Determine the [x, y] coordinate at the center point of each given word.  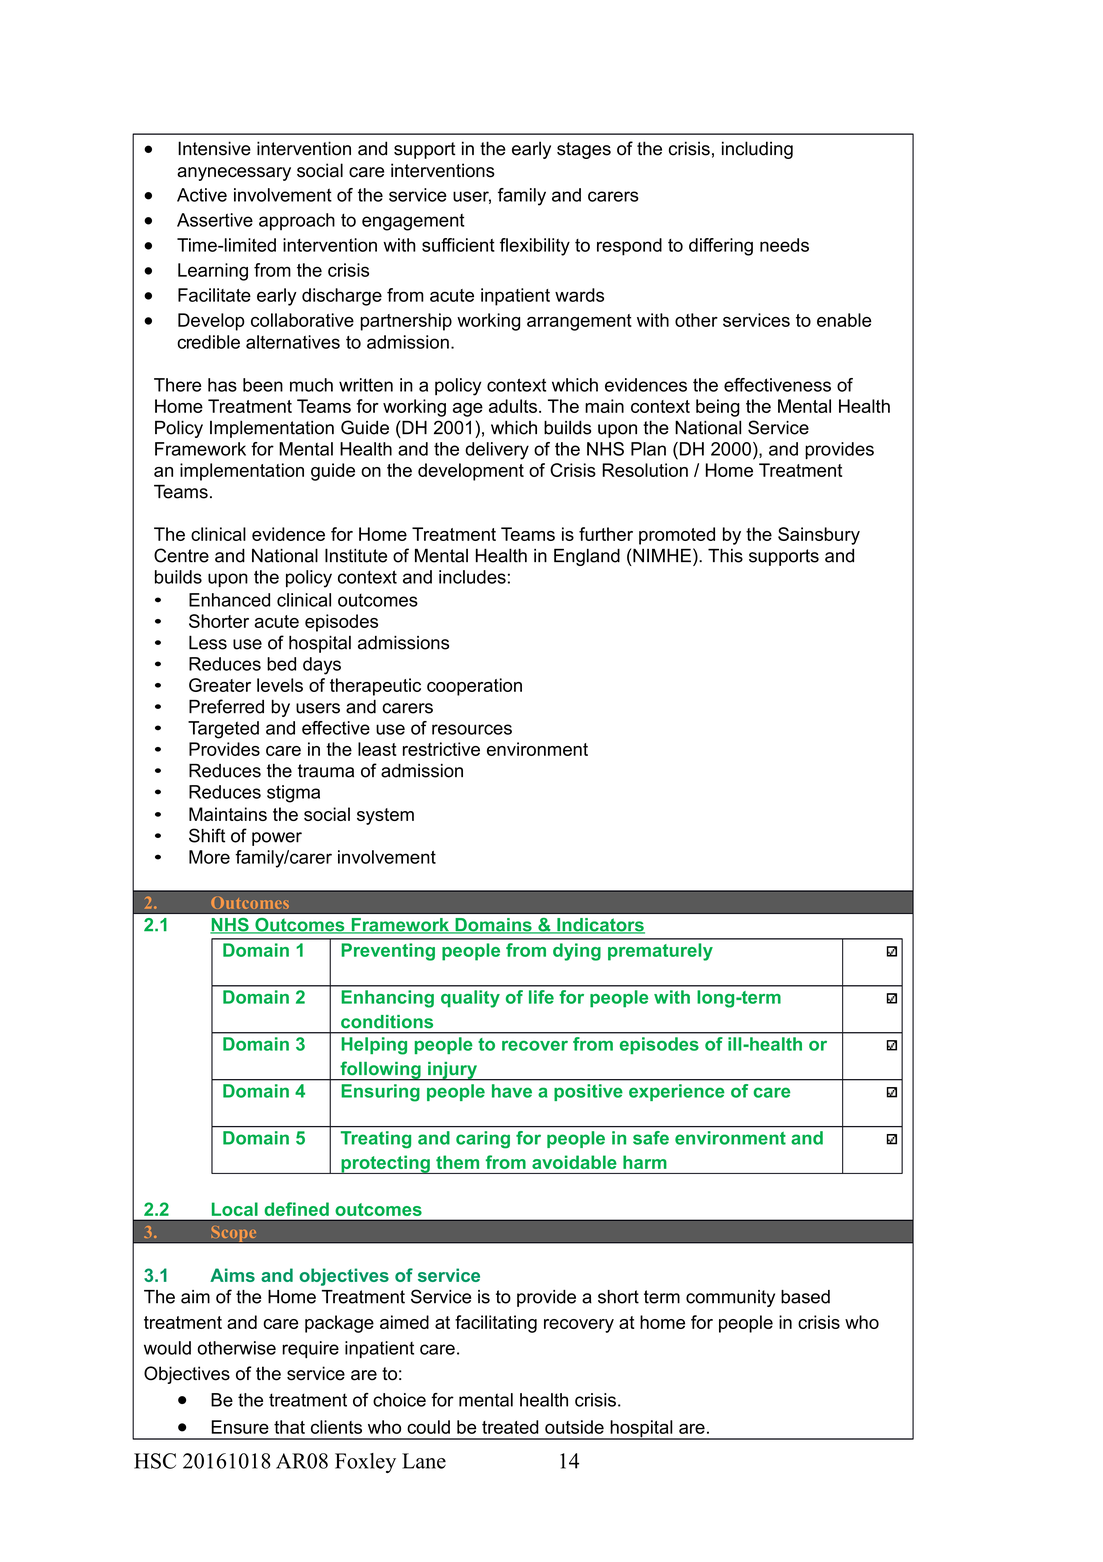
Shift [207, 835]
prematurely [660, 952]
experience [677, 1092]
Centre [181, 555]
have [512, 1091]
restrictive [441, 749]
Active [202, 195]
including [757, 150]
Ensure [240, 1427]
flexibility [535, 247]
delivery [497, 451]
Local [234, 1209]
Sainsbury [819, 536]
